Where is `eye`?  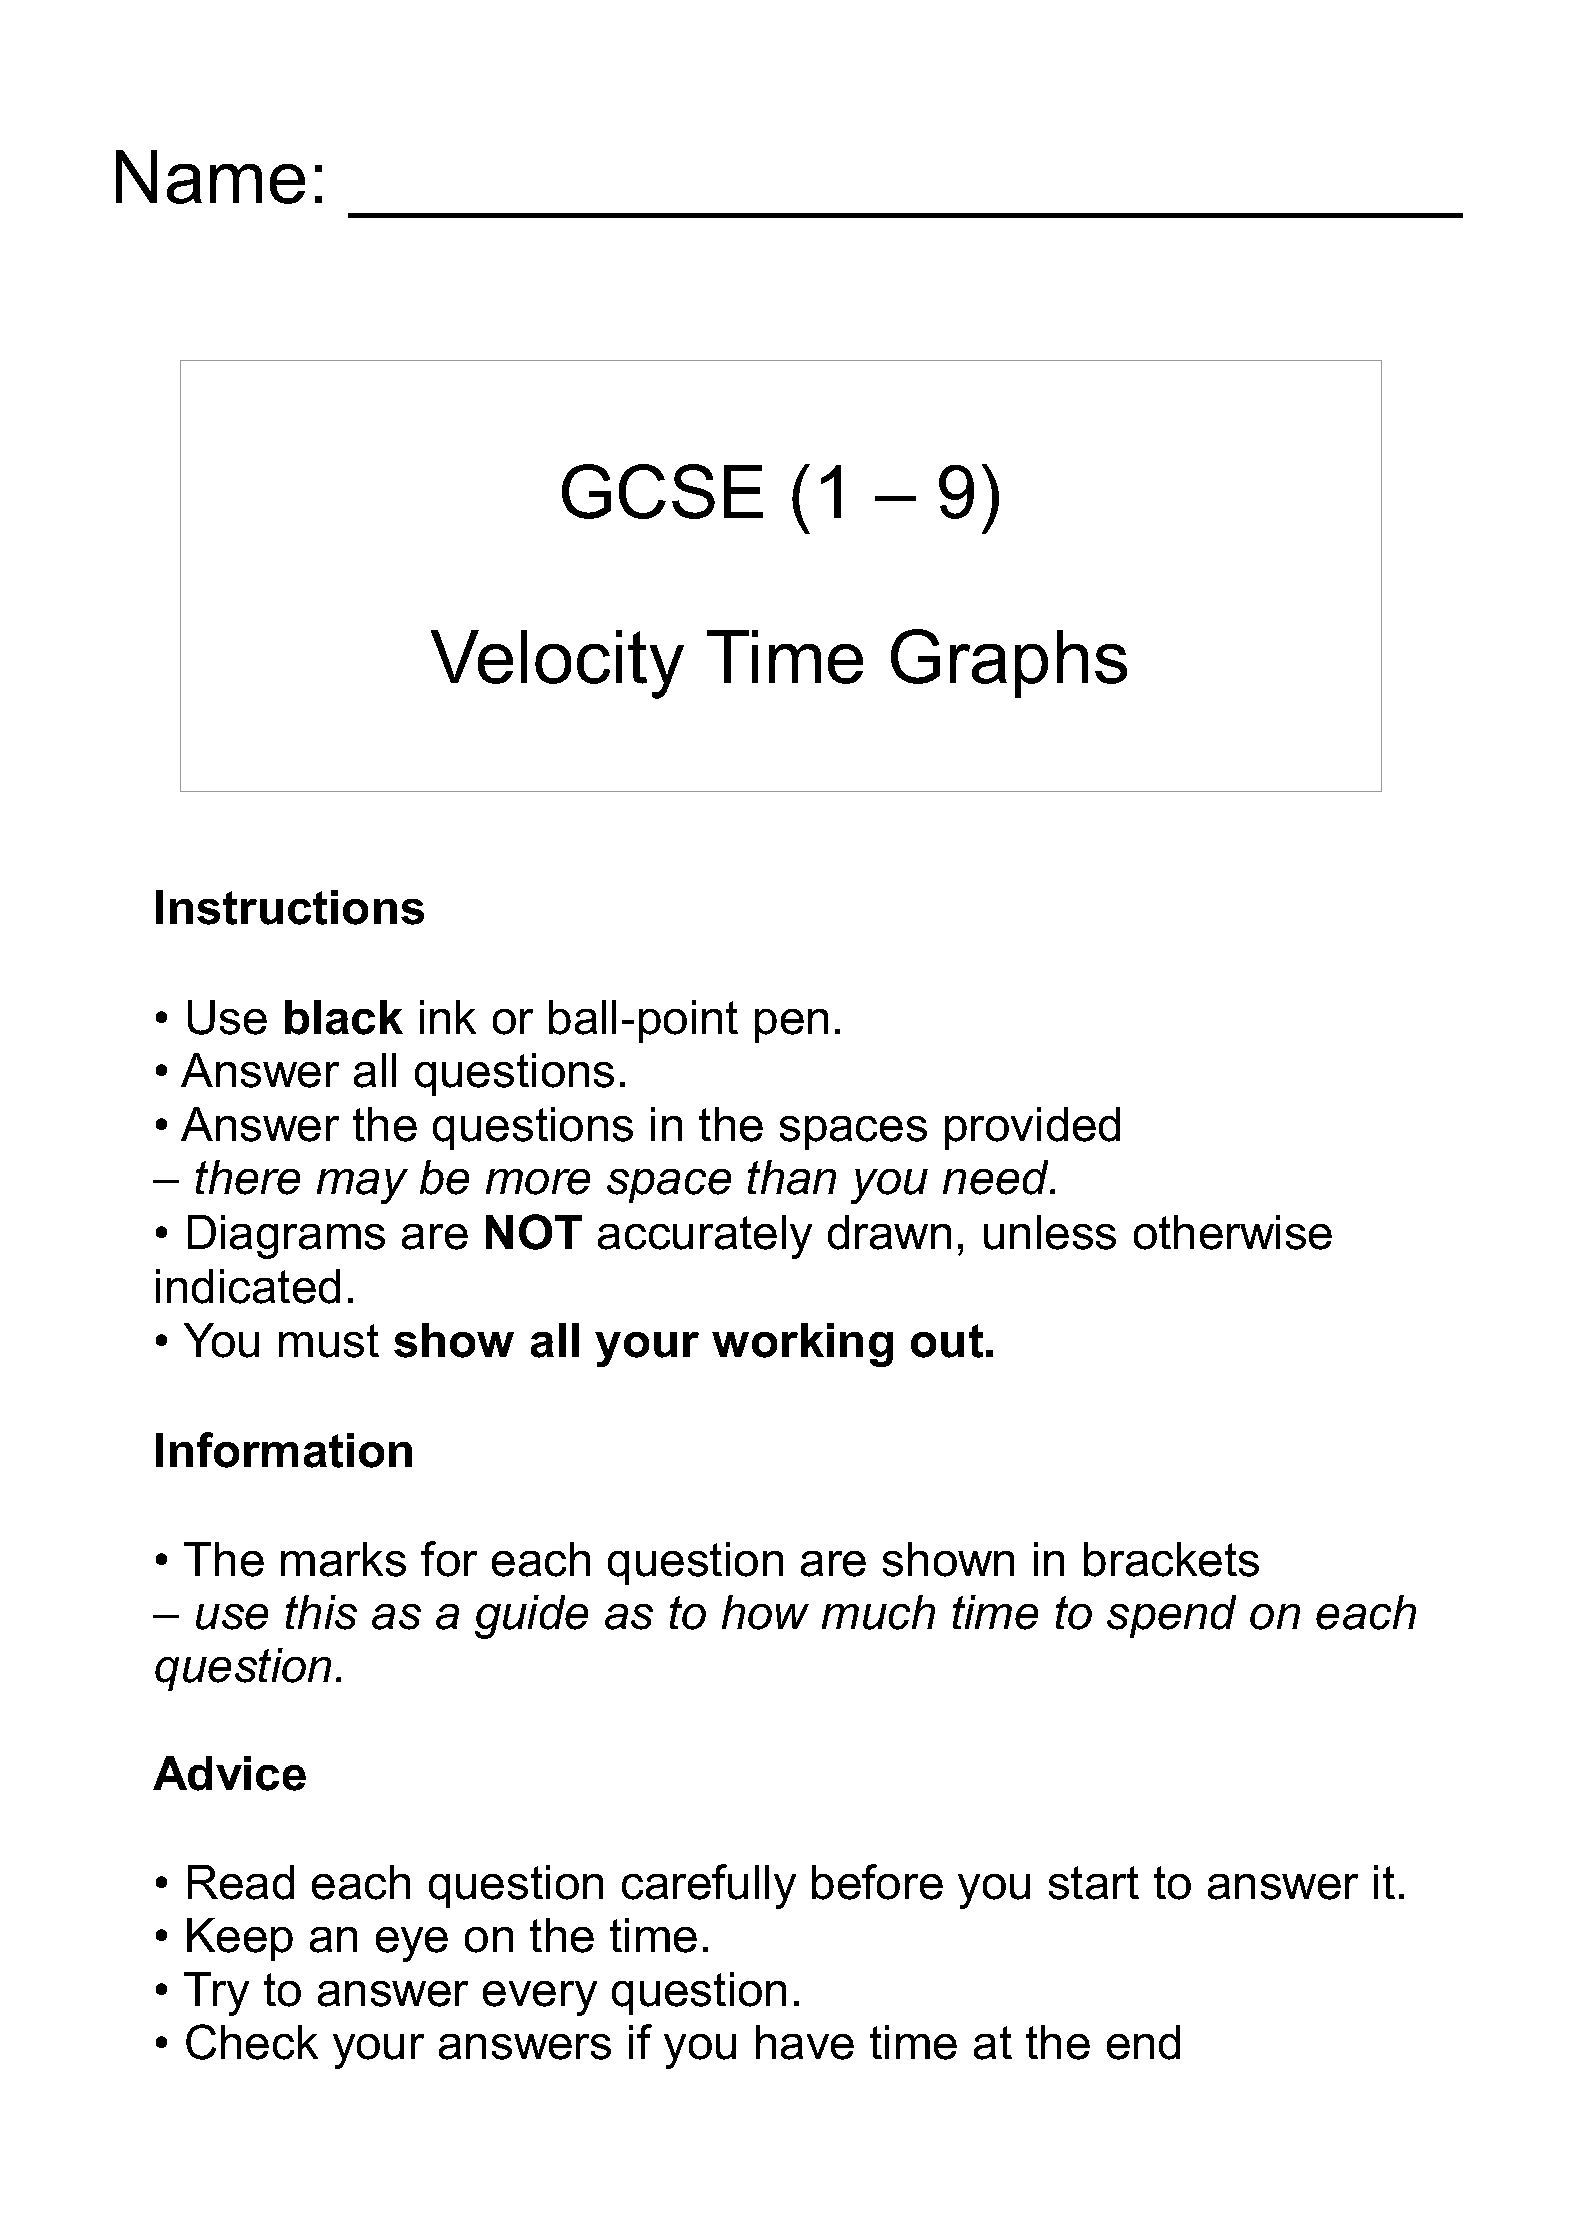
eye is located at coordinates (412, 1944).
